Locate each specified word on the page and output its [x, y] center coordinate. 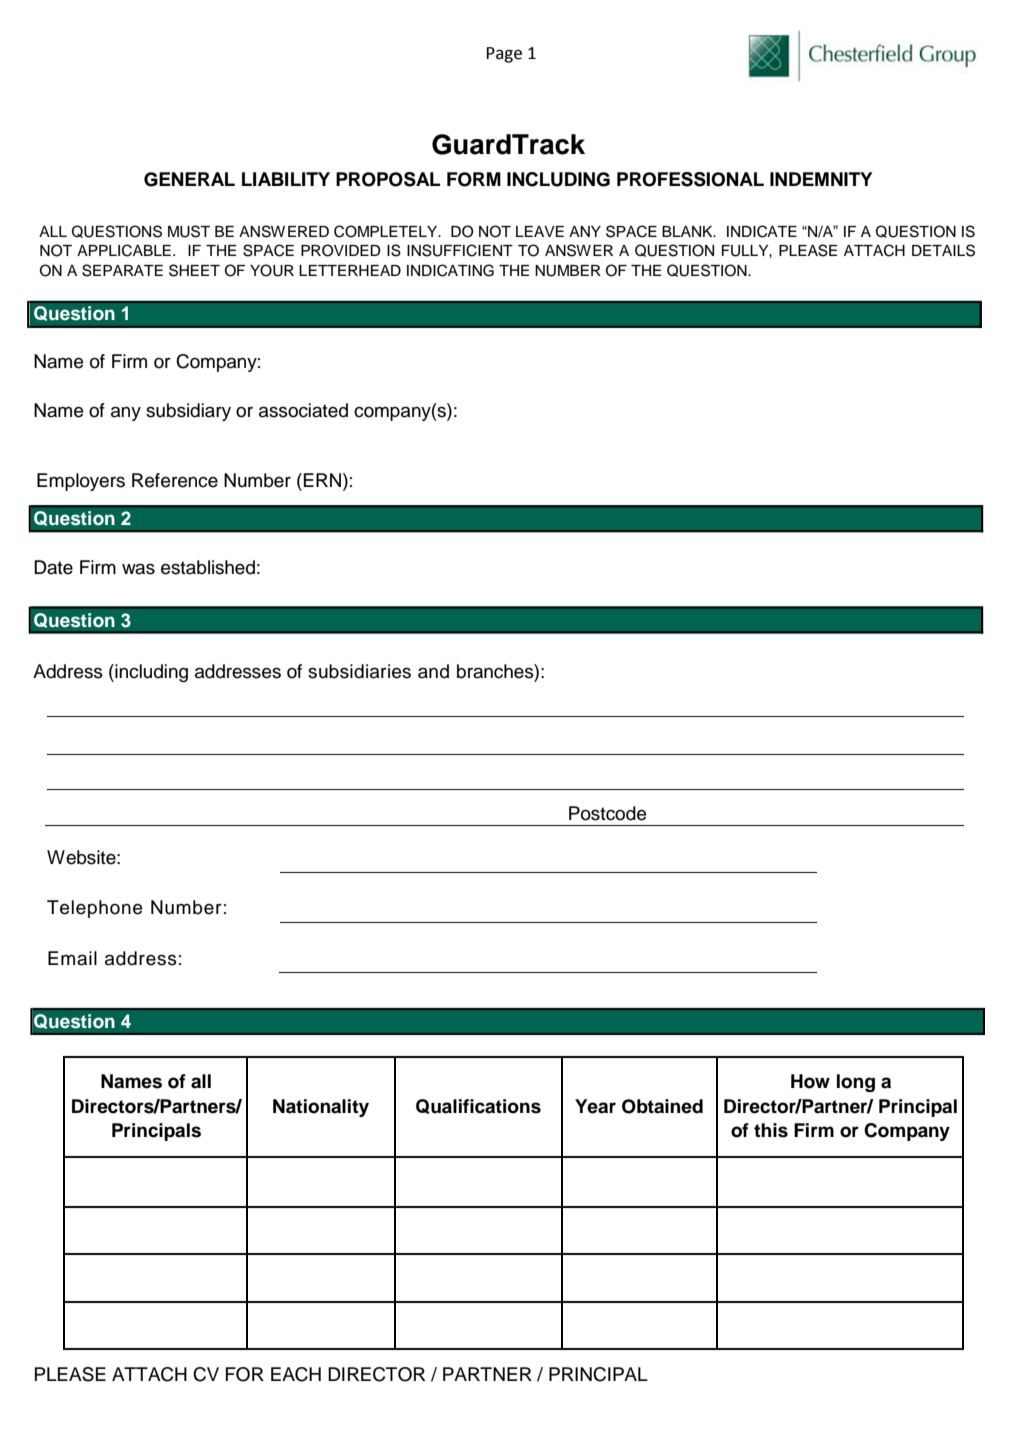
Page [504, 55]
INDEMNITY [821, 179]
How [810, 1081]
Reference [175, 480]
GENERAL [189, 179]
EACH [296, 1374]
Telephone [94, 909]
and [433, 671]
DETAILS [943, 250]
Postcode [607, 813]
